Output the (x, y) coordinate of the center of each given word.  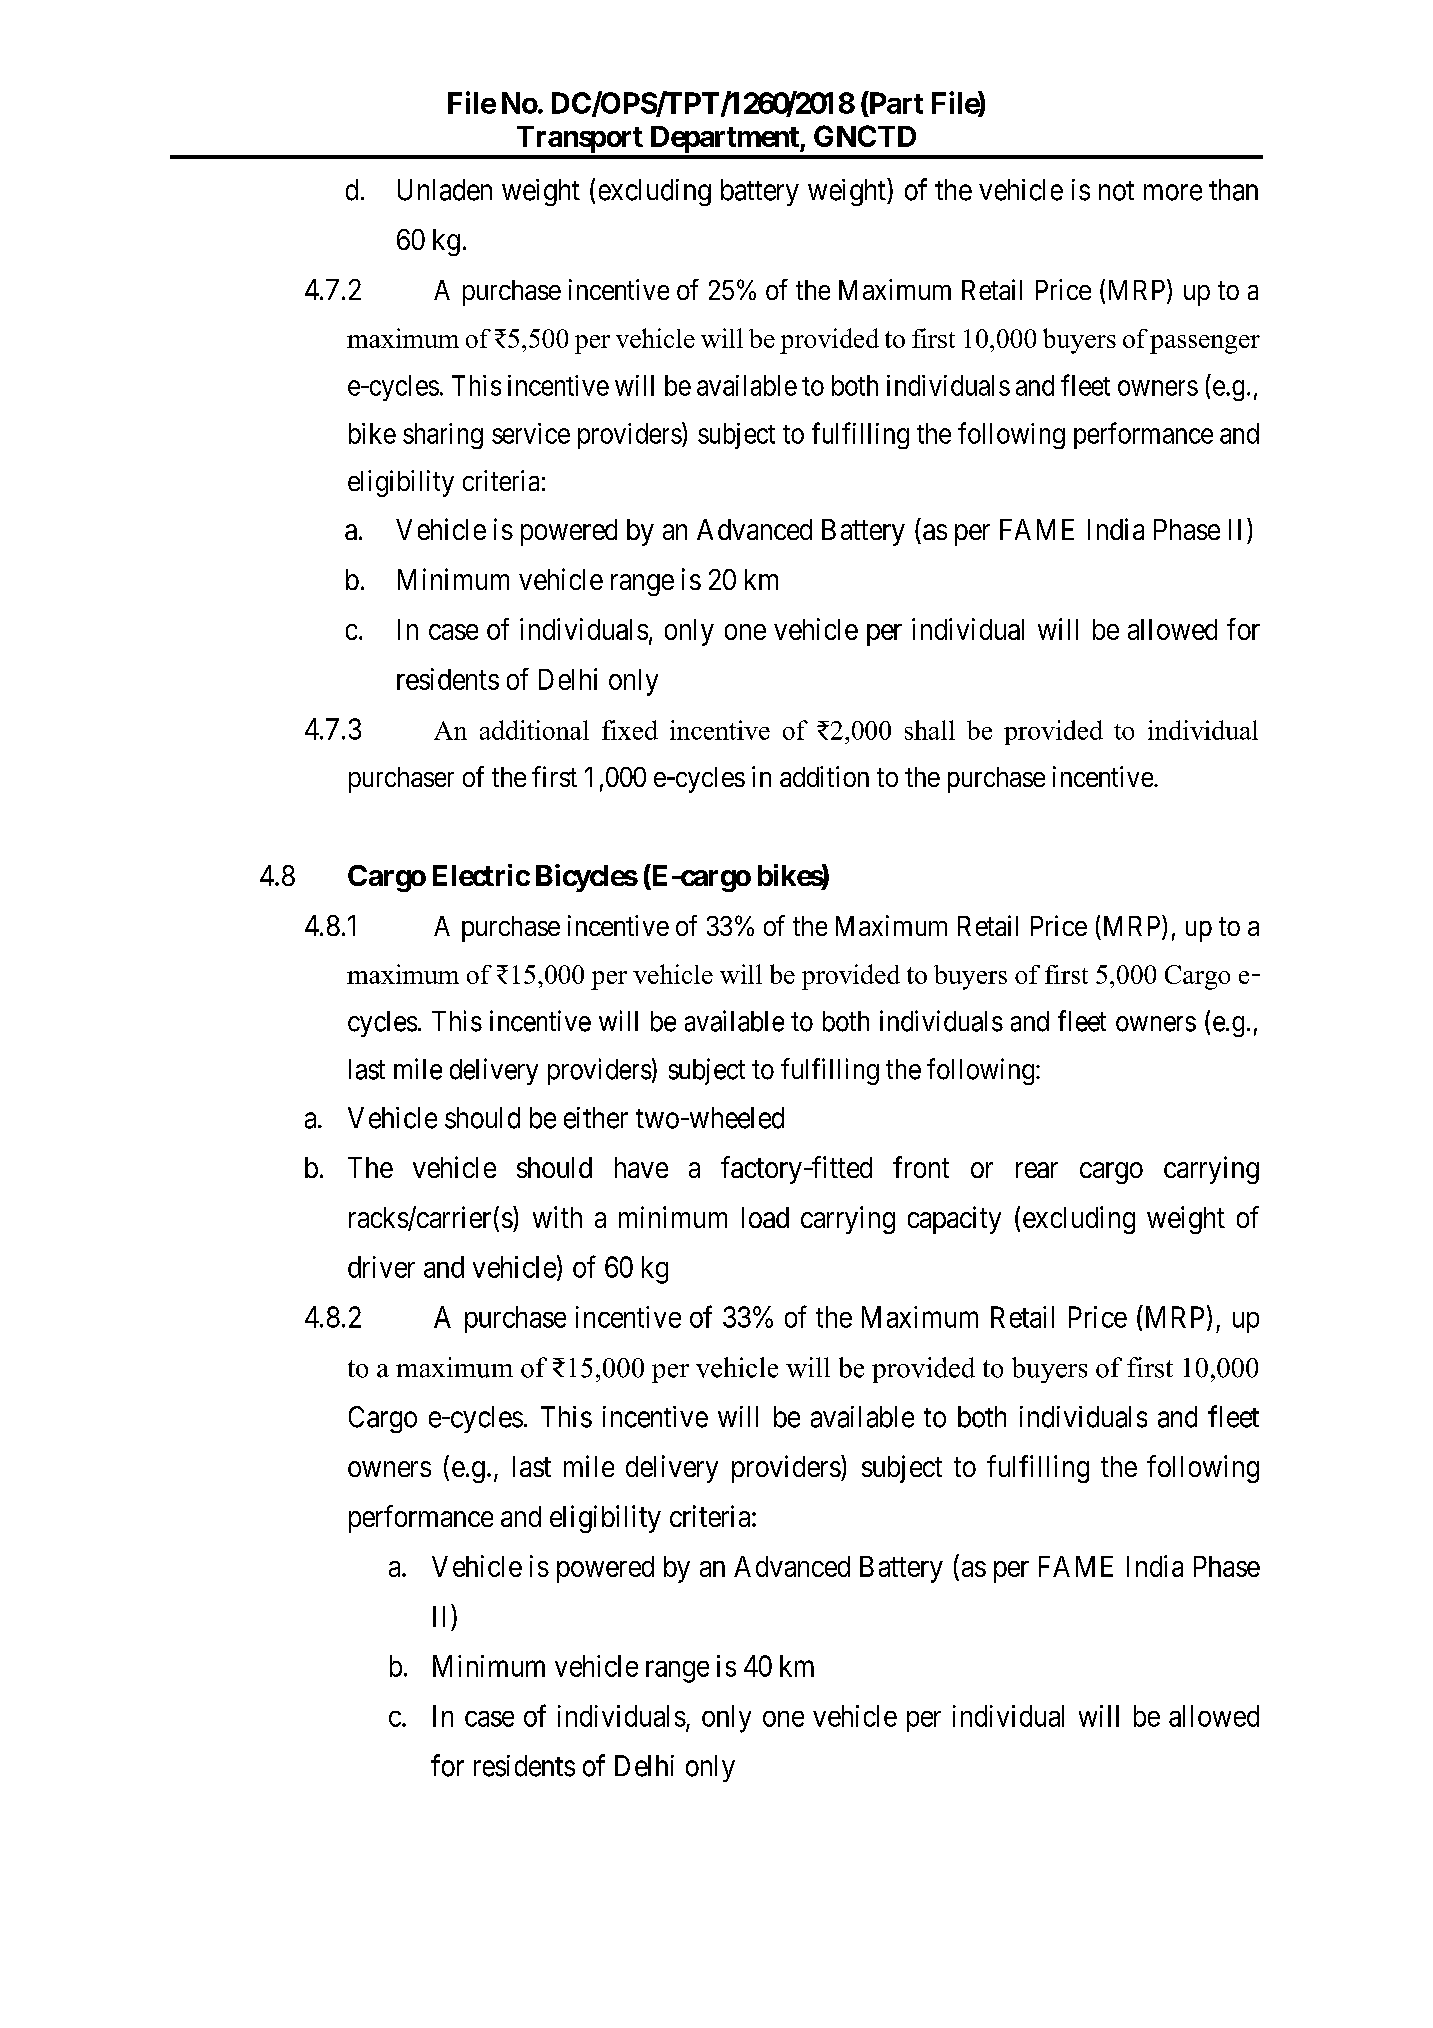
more (1173, 193)
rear (1037, 1170)
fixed (630, 730)
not (1116, 191)
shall (930, 730)
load (765, 1217)
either (596, 1118)
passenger (1205, 344)
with (557, 1217)
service (531, 433)
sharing (443, 436)
